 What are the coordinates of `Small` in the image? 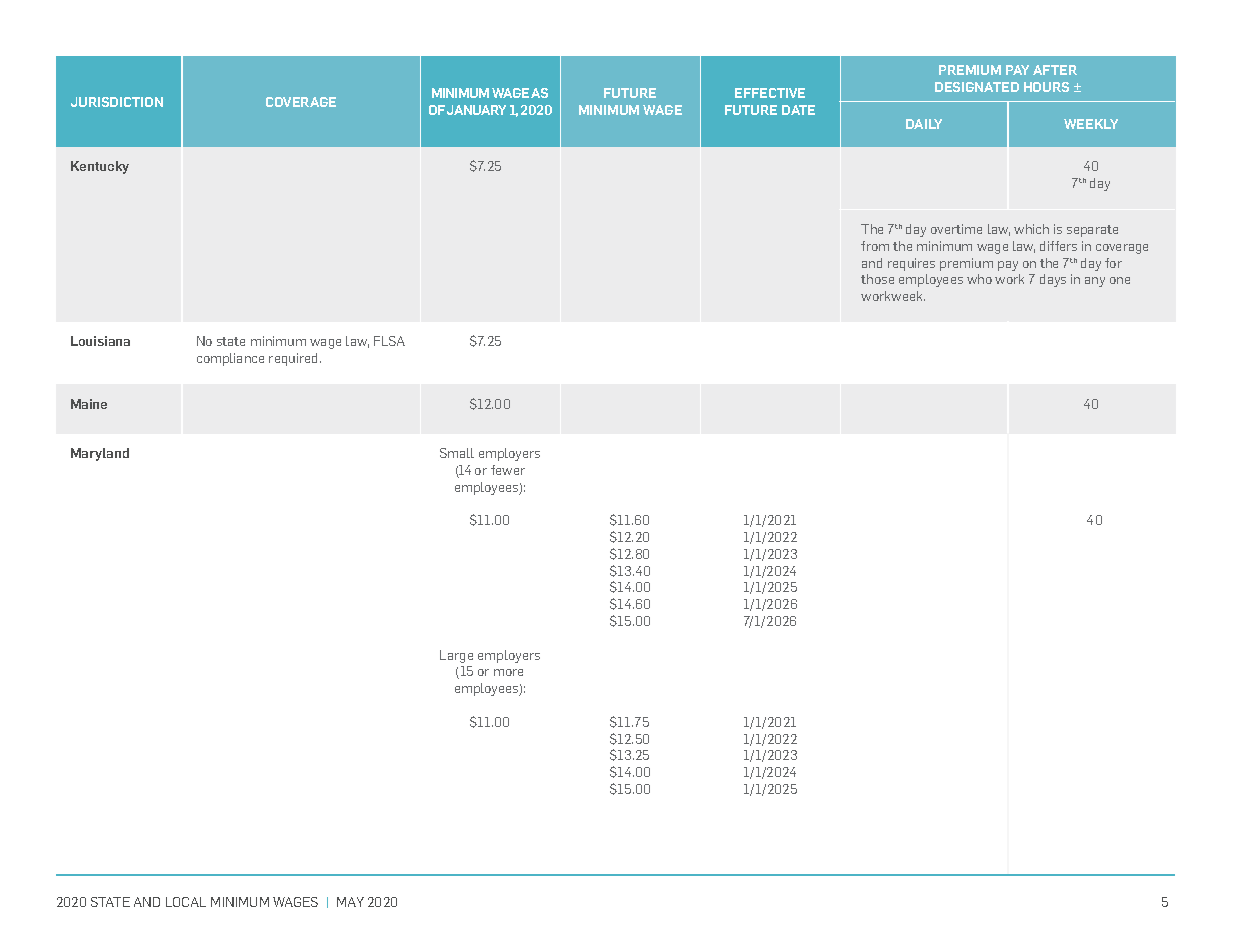 It's located at (457, 453).
